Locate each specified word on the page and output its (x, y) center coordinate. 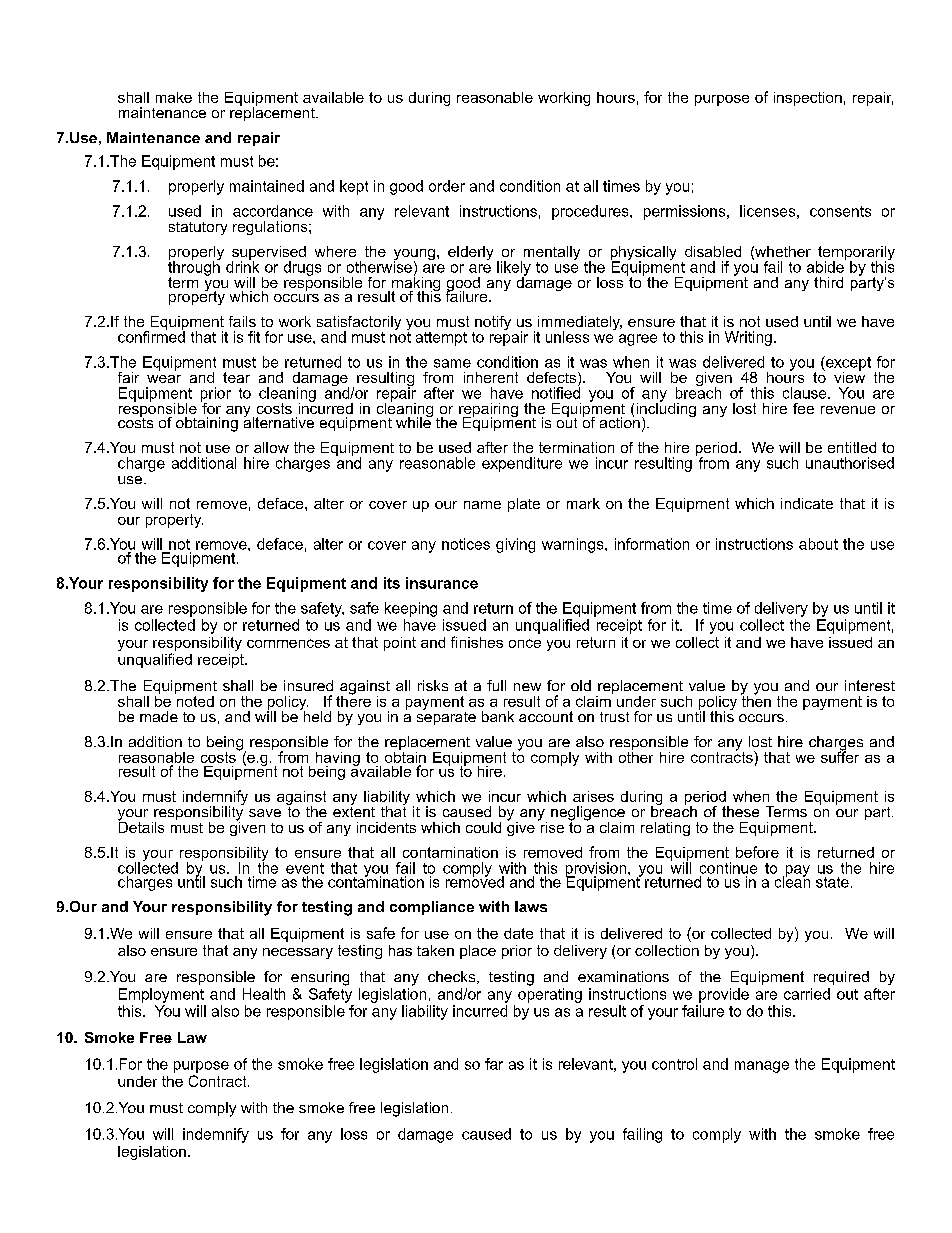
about (818, 544)
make (174, 97)
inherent (491, 377)
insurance (442, 583)
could (483, 827)
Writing (748, 338)
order (447, 186)
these (740, 811)
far (494, 1064)
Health (264, 994)
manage (762, 1067)
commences (288, 643)
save (265, 813)
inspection (808, 99)
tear (236, 377)
